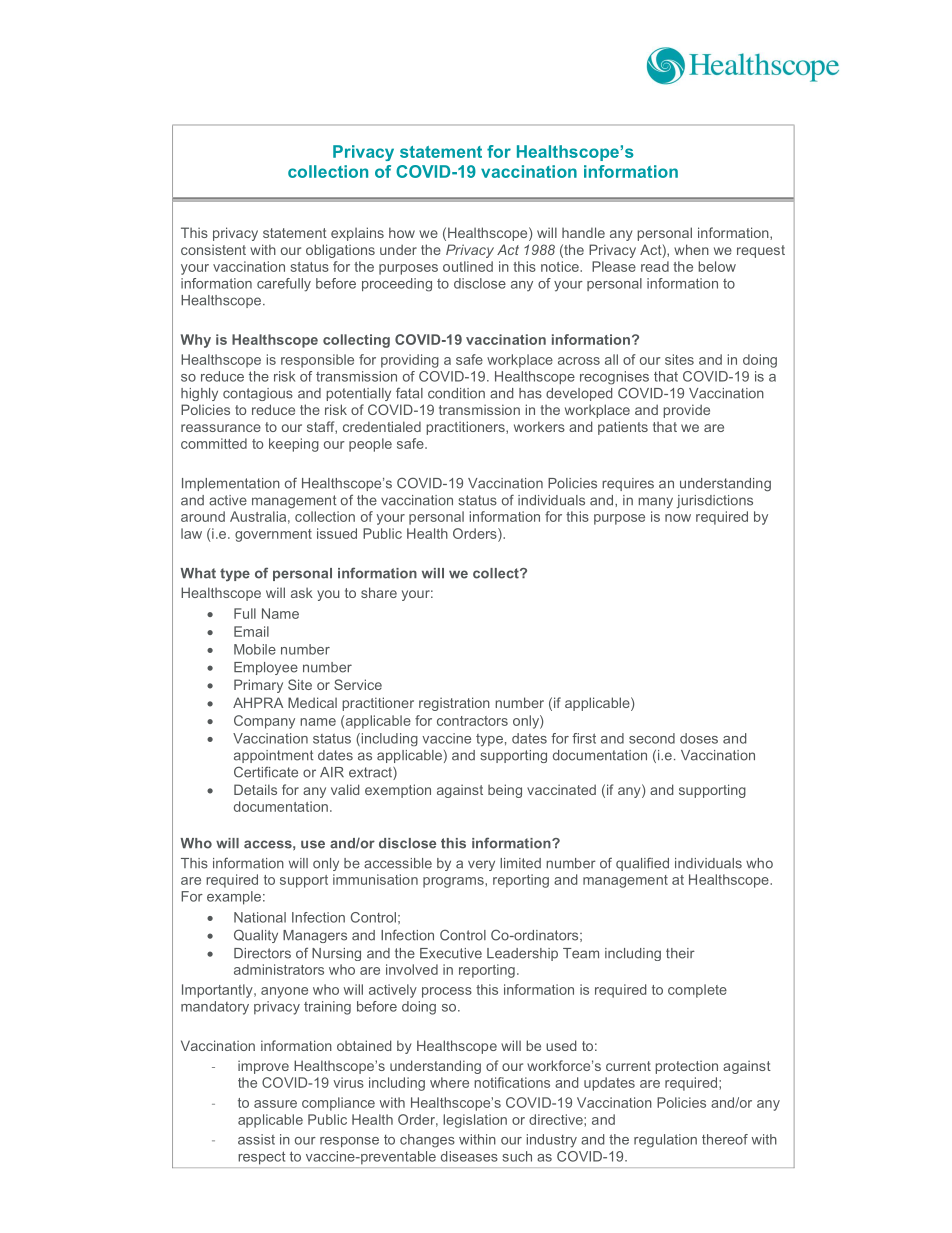  I want to click on jurisdictions, so click(715, 501).
